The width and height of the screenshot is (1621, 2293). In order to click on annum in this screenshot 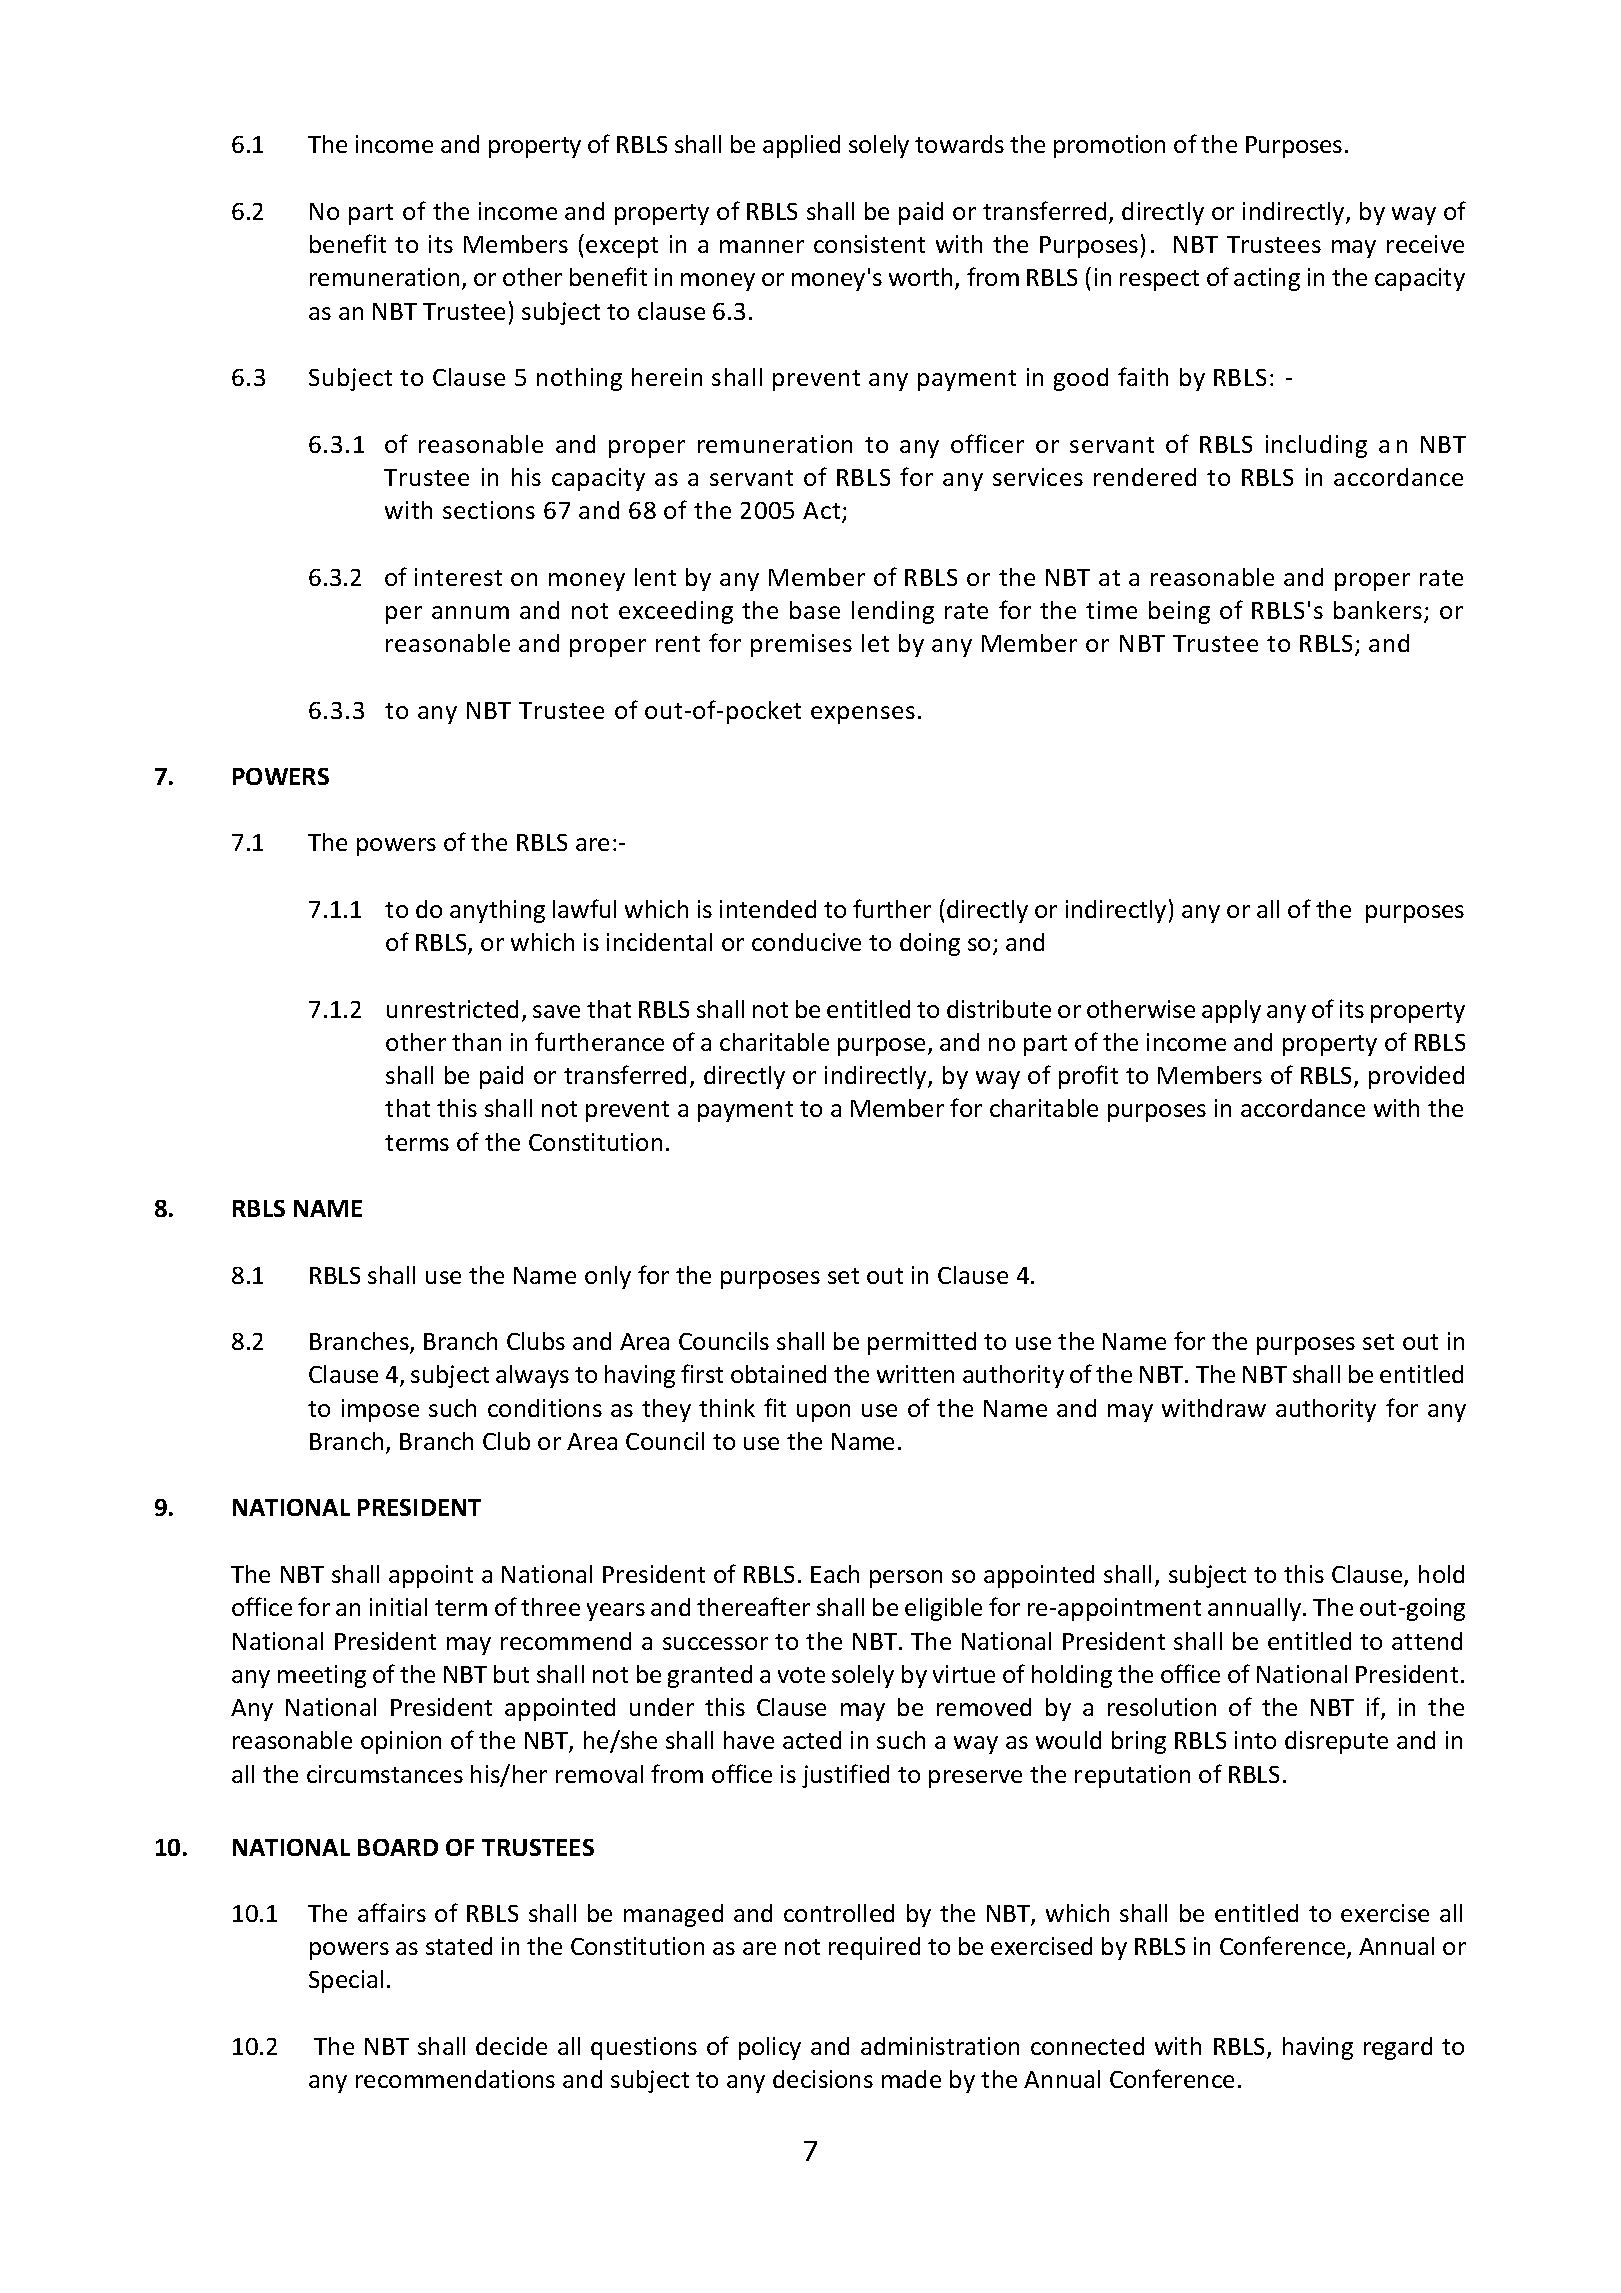, I will do `click(470, 612)`.
